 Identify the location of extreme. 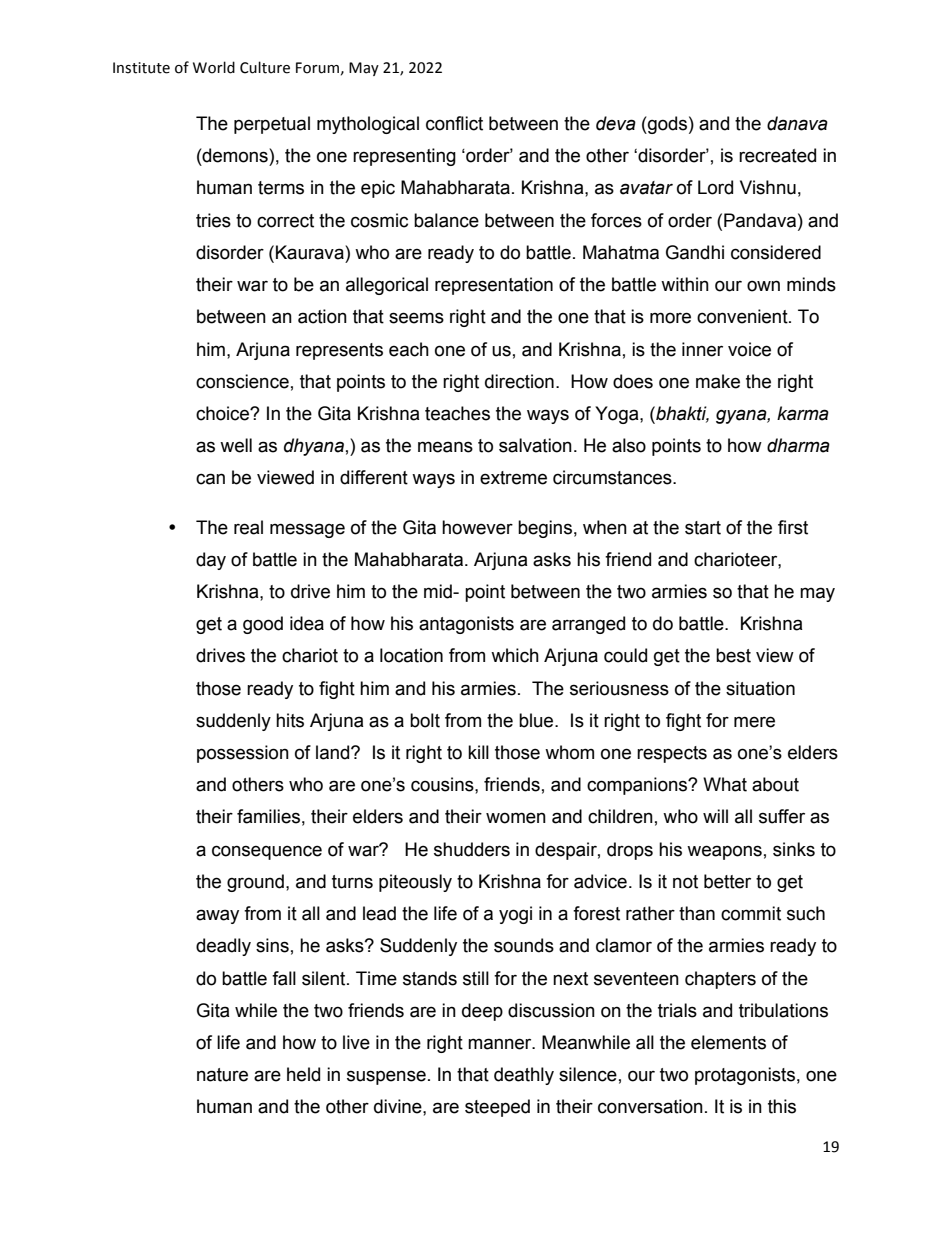
(513, 478).
